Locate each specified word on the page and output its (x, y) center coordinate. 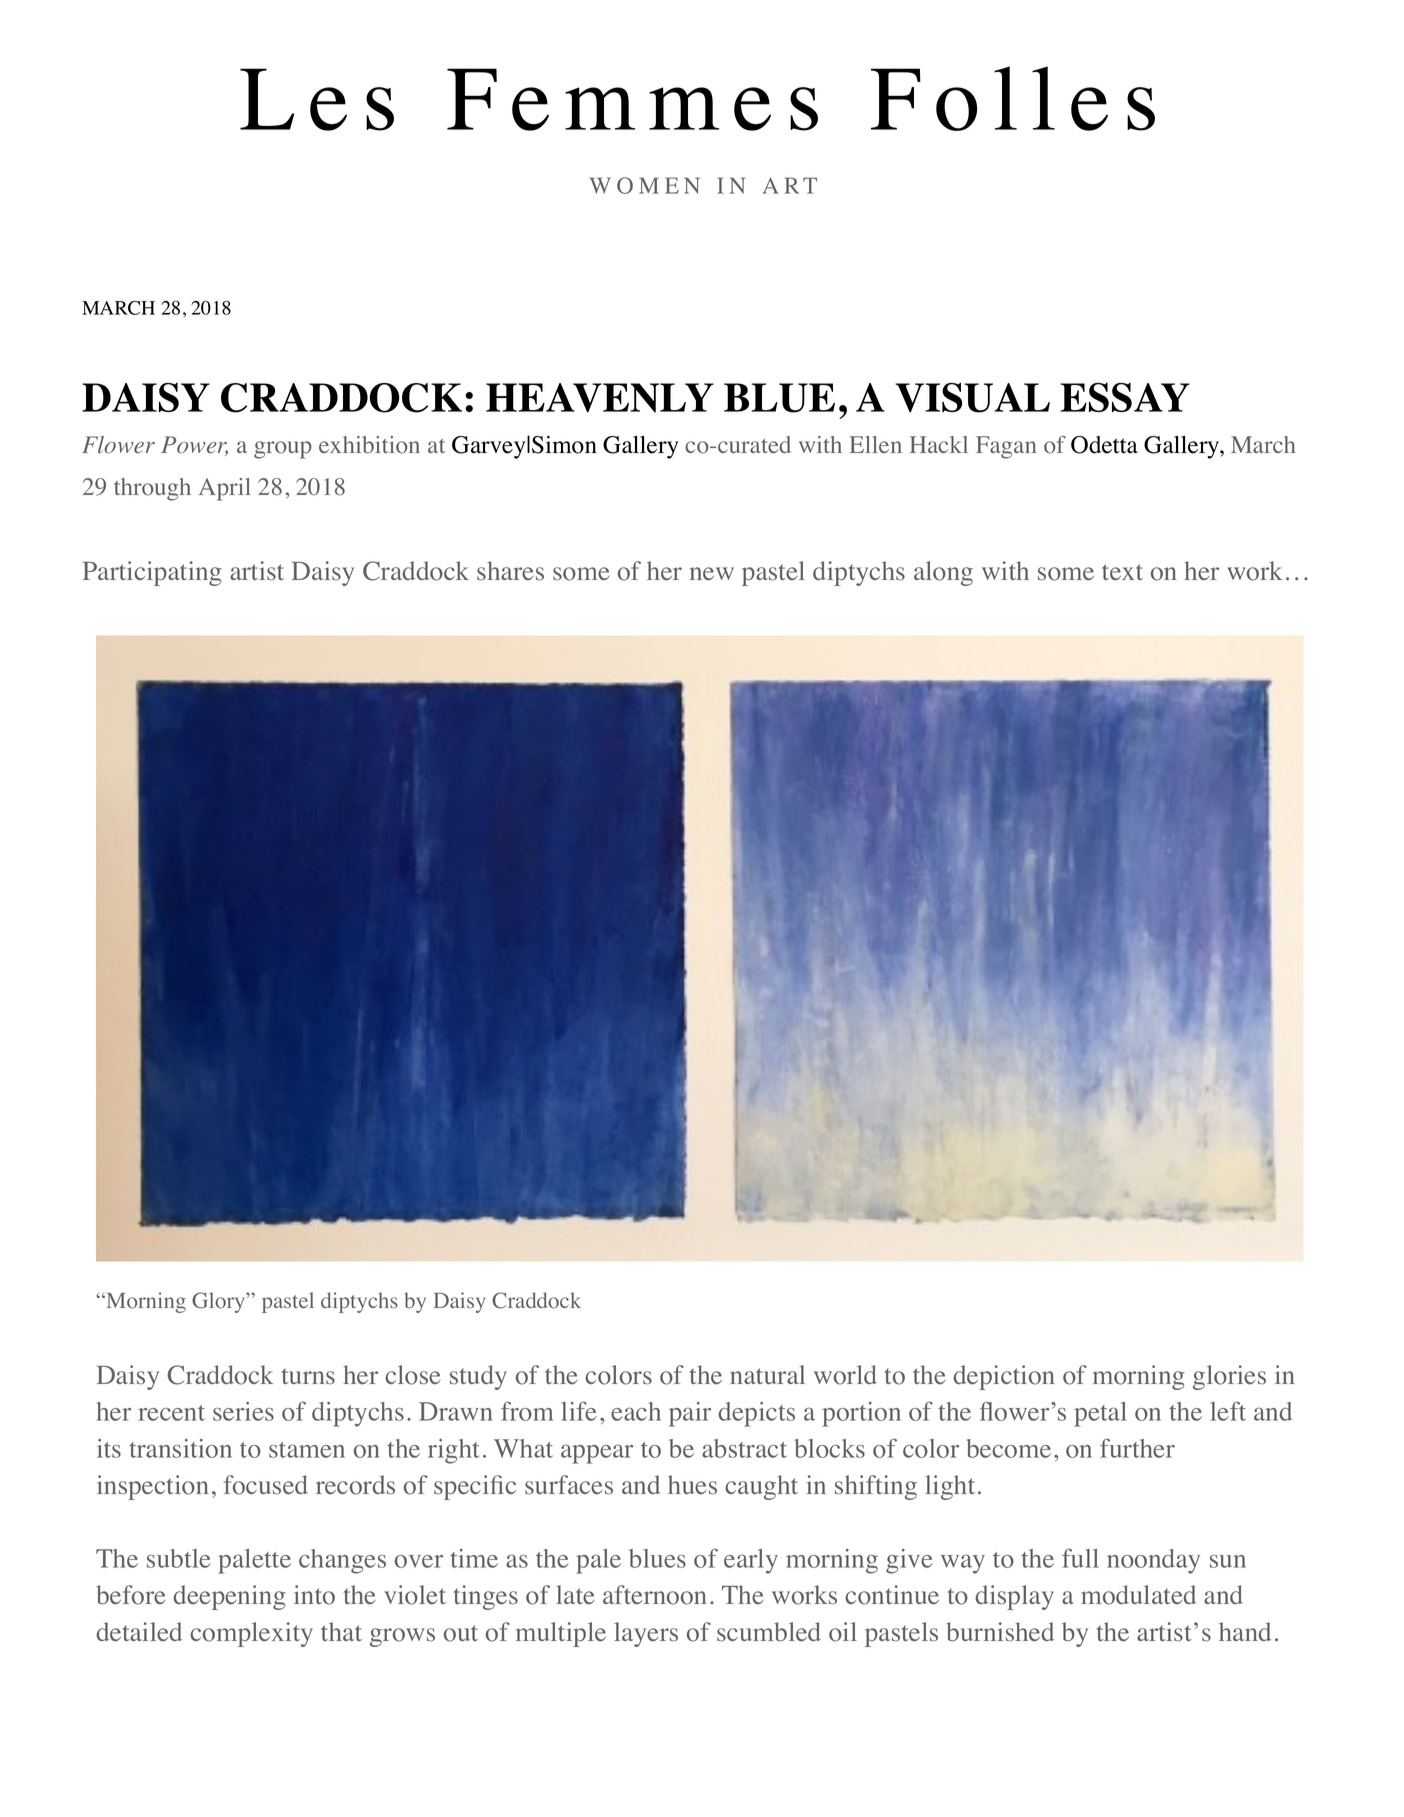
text (1122, 572)
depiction (1004, 1377)
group (283, 450)
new (712, 573)
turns (308, 1377)
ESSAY (1125, 397)
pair (690, 1414)
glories (1229, 1377)
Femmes (632, 99)
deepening (229, 1597)
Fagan (1006, 447)
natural (767, 1374)
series (243, 1411)
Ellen (875, 444)
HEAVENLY (600, 398)
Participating (152, 573)
